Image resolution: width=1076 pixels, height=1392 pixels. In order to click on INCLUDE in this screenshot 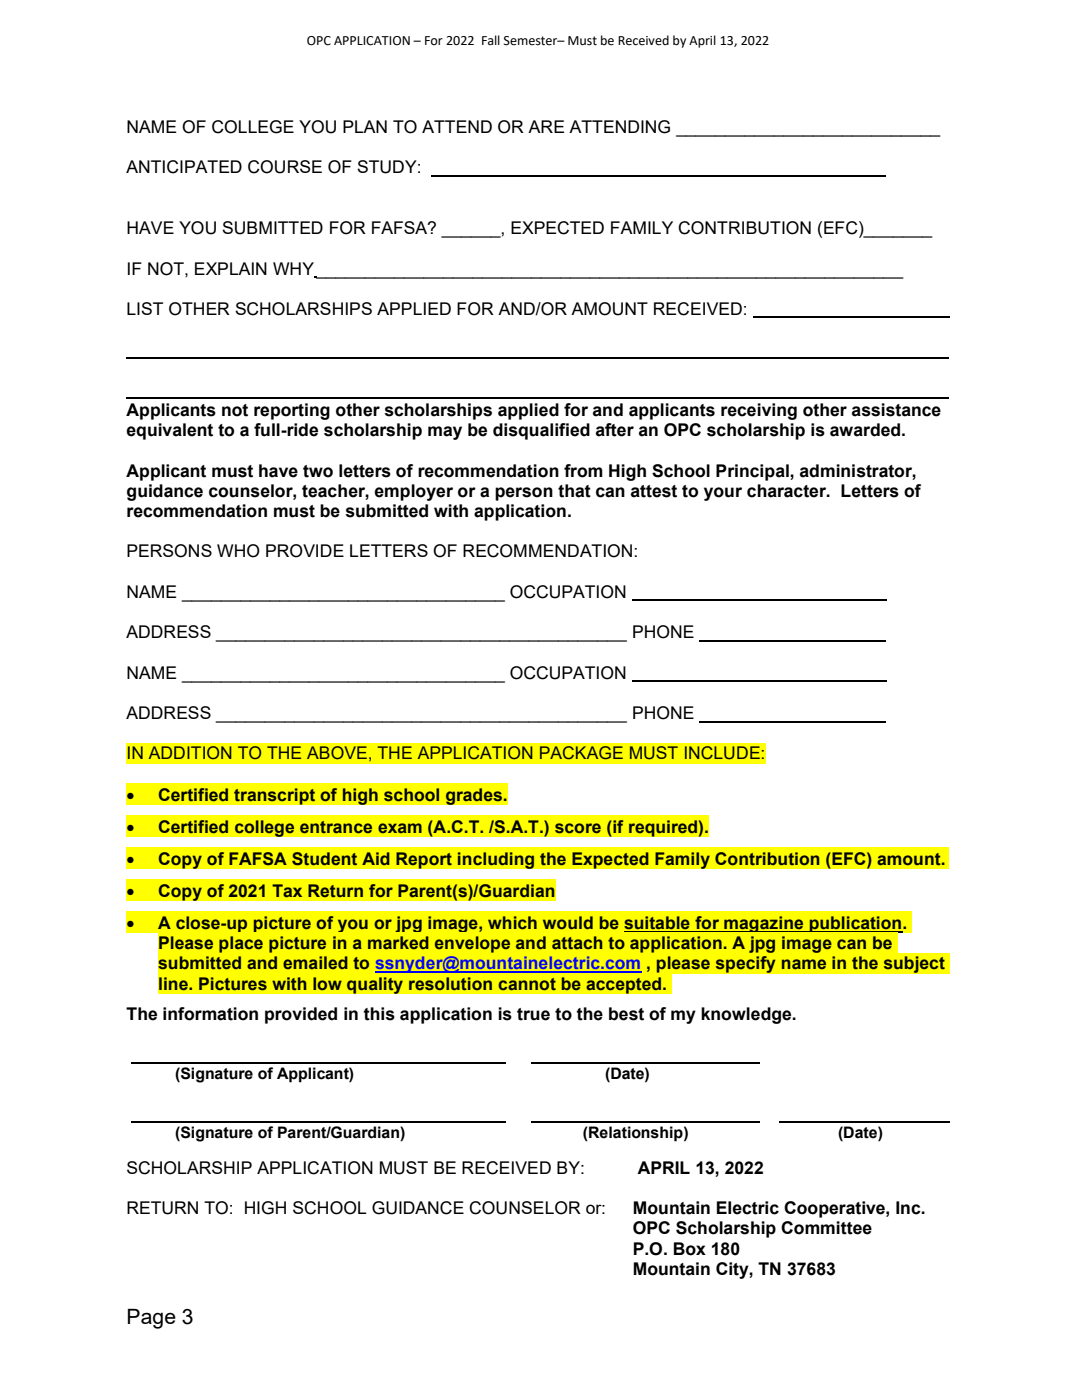, I will do `click(722, 753)`.
